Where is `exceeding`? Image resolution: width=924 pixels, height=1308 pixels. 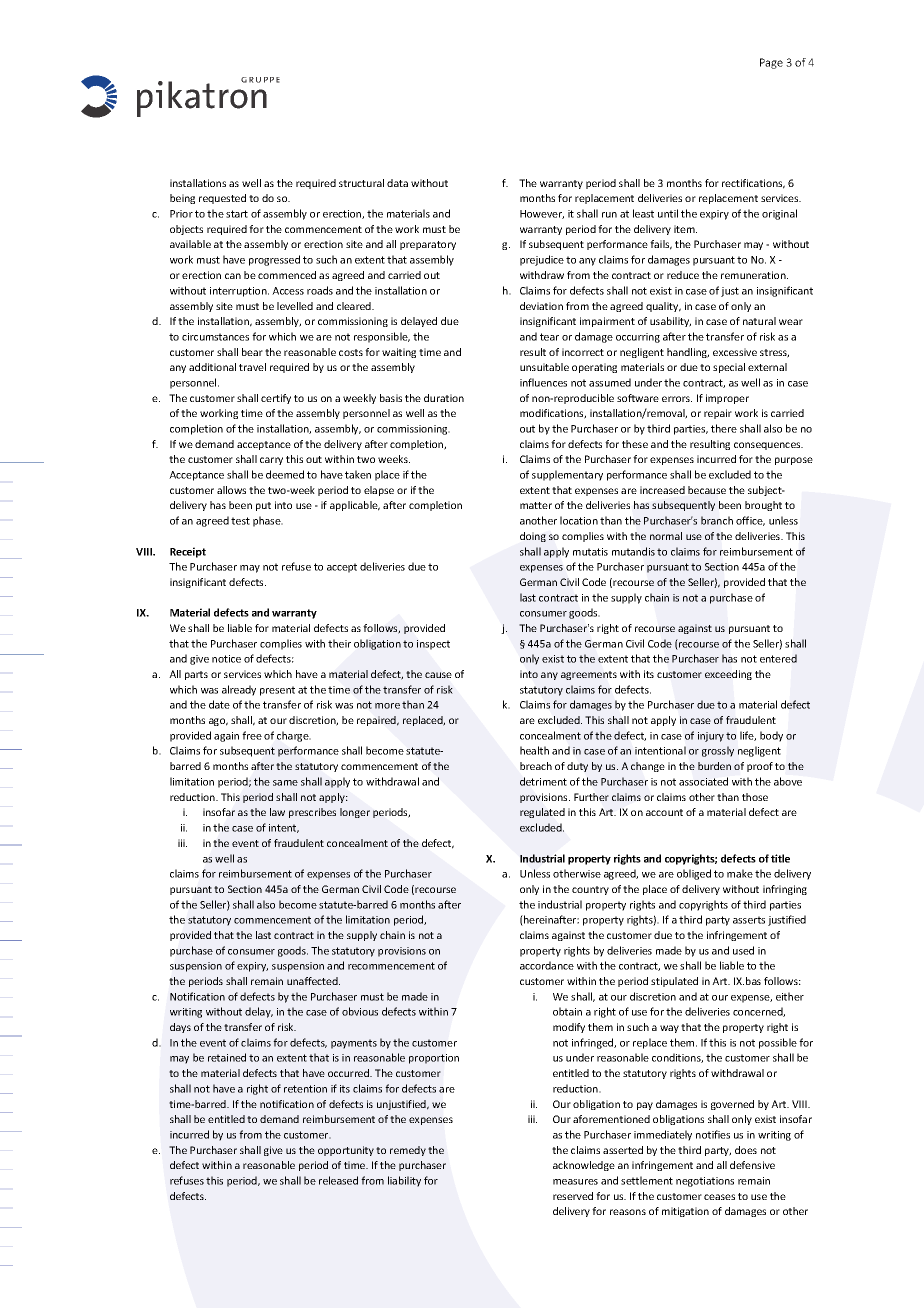 exceeding is located at coordinates (728, 675).
